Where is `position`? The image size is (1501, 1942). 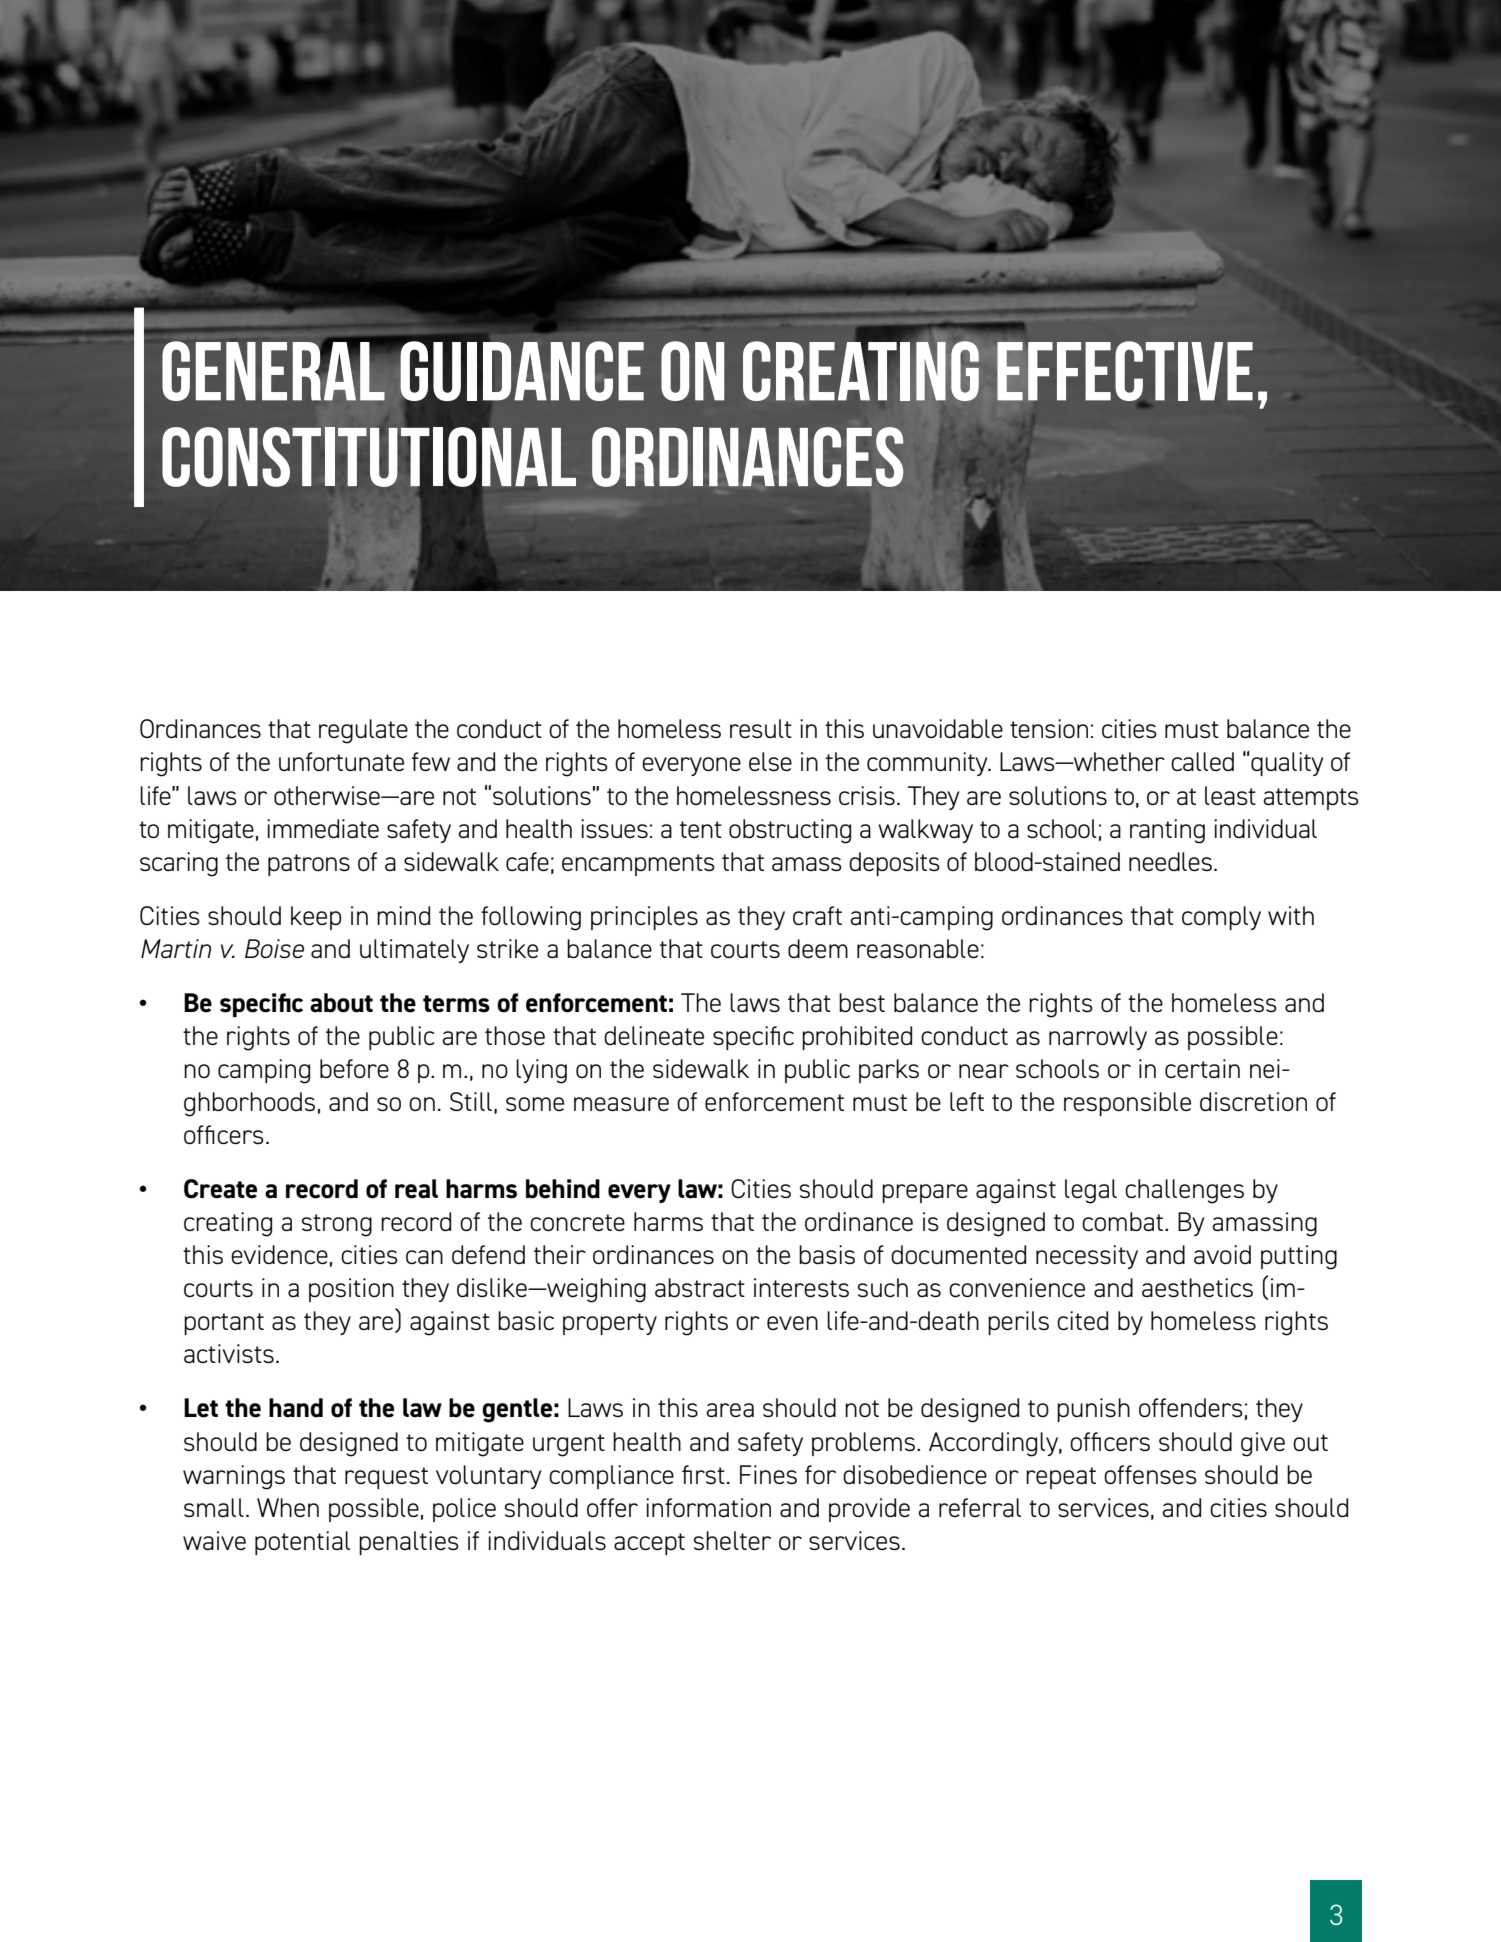 position is located at coordinates (351, 1290).
